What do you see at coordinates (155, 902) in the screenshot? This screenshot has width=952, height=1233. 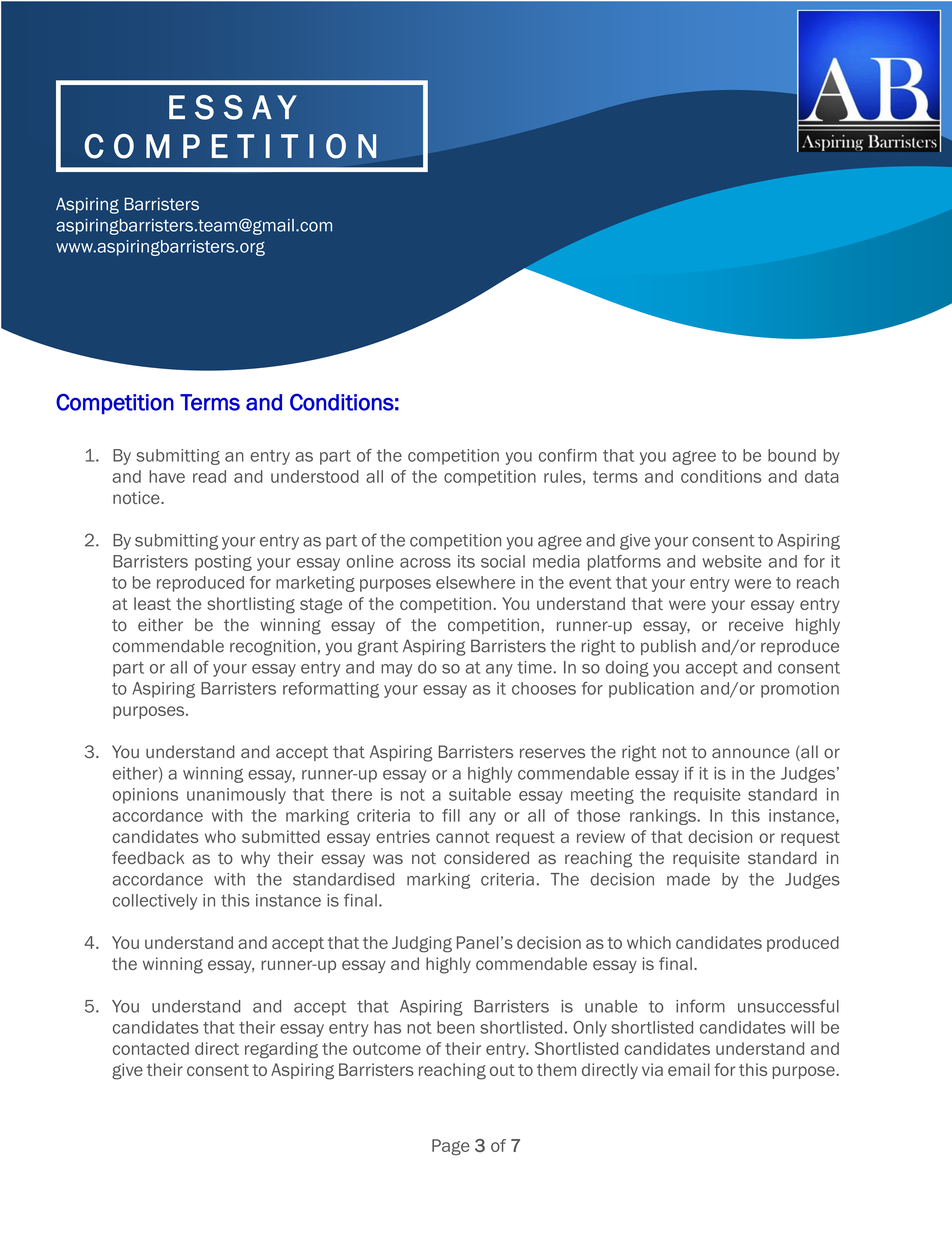 I see `collectively` at bounding box center [155, 902].
